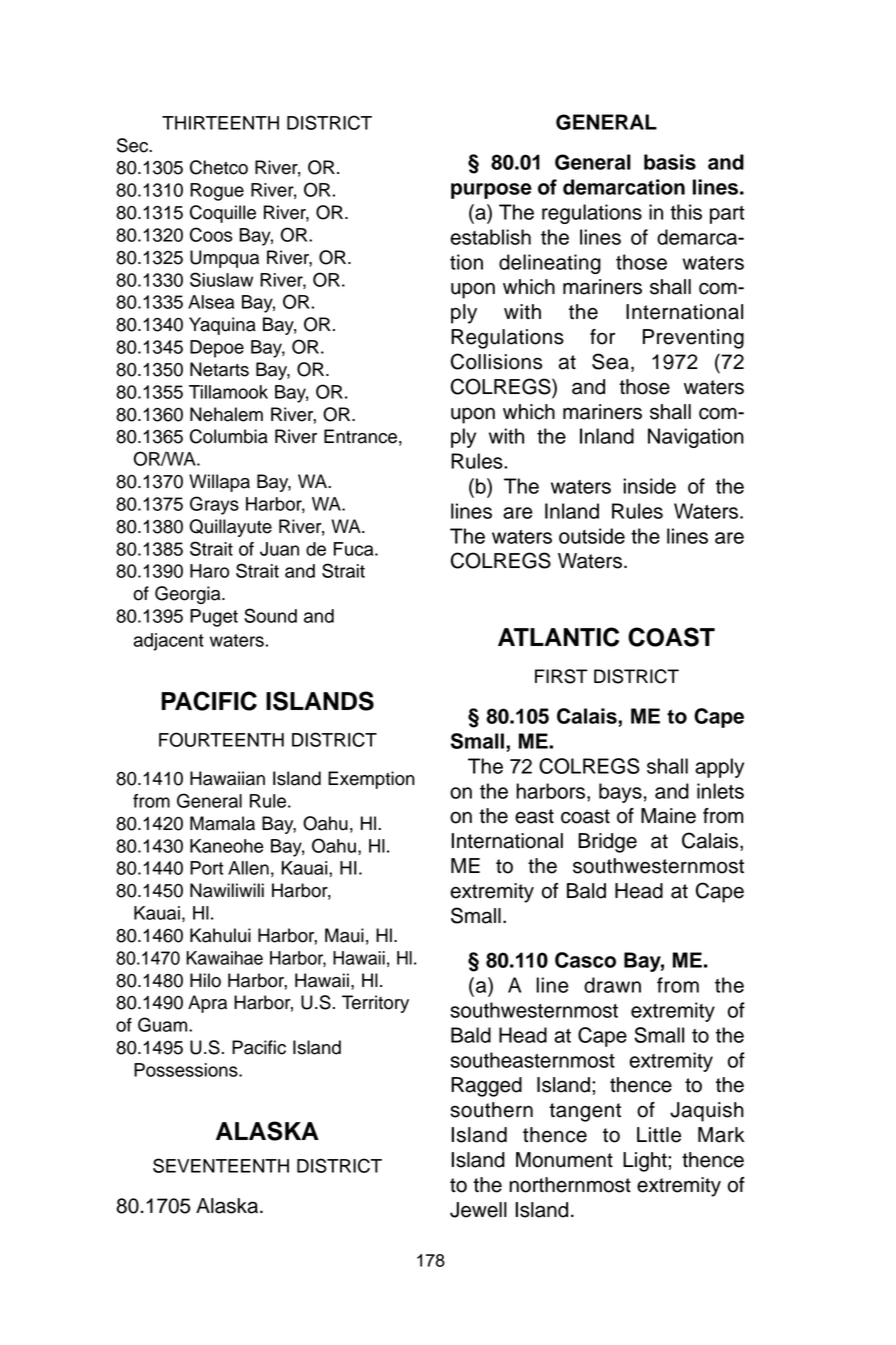 Image resolution: width=896 pixels, height=1345 pixels. Describe the element at coordinates (220, 935) in the document. I see `Kahului` at that location.
